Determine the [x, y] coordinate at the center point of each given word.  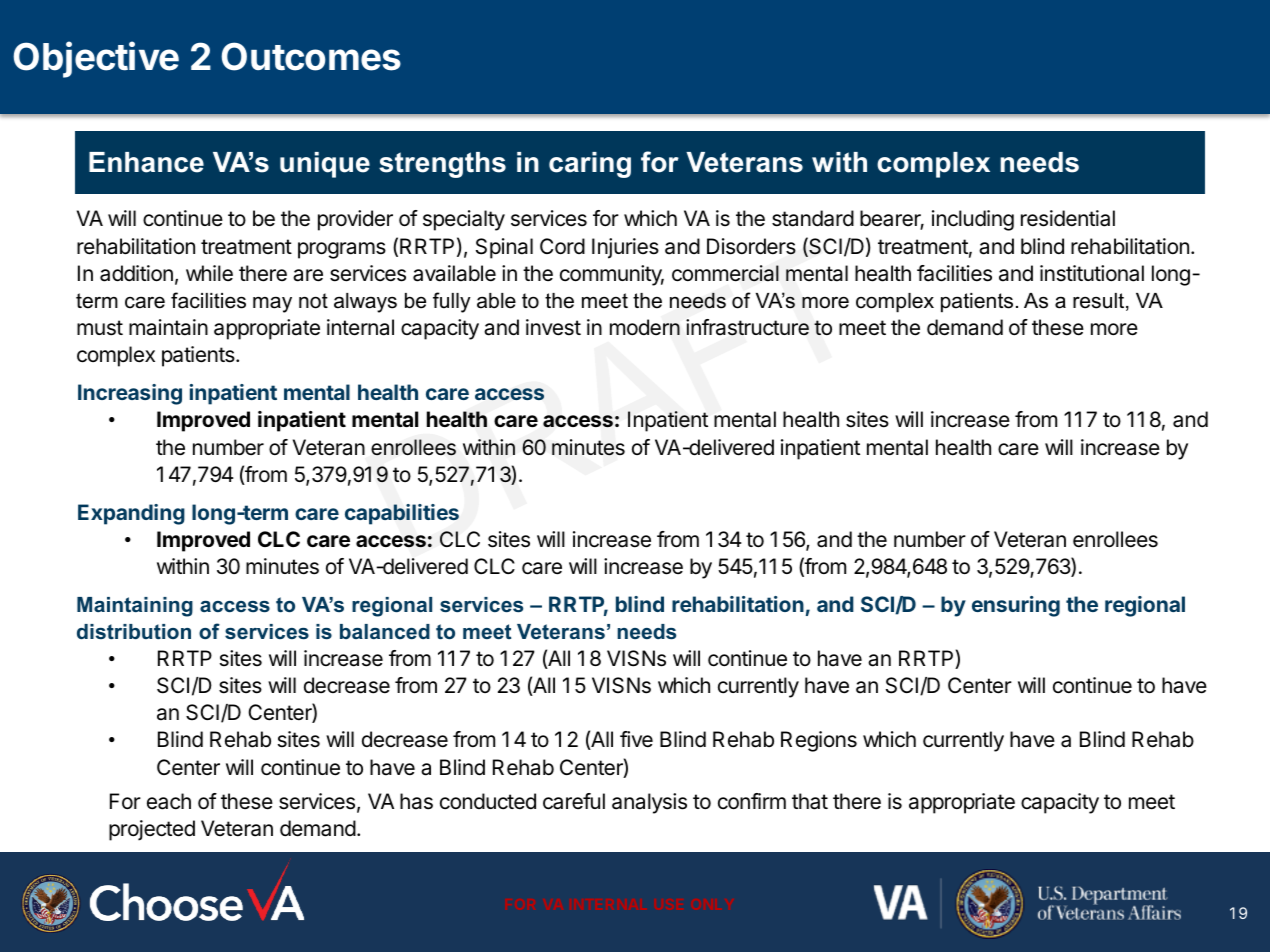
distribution [134, 631]
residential [1068, 218]
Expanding [131, 514]
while [209, 273]
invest [553, 327]
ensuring [1016, 606]
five [636, 739]
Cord [562, 246]
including [973, 220]
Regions [819, 741]
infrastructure [747, 327]
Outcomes [311, 56]
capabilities [402, 514]
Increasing [130, 394]
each [169, 801]
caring [590, 165]
